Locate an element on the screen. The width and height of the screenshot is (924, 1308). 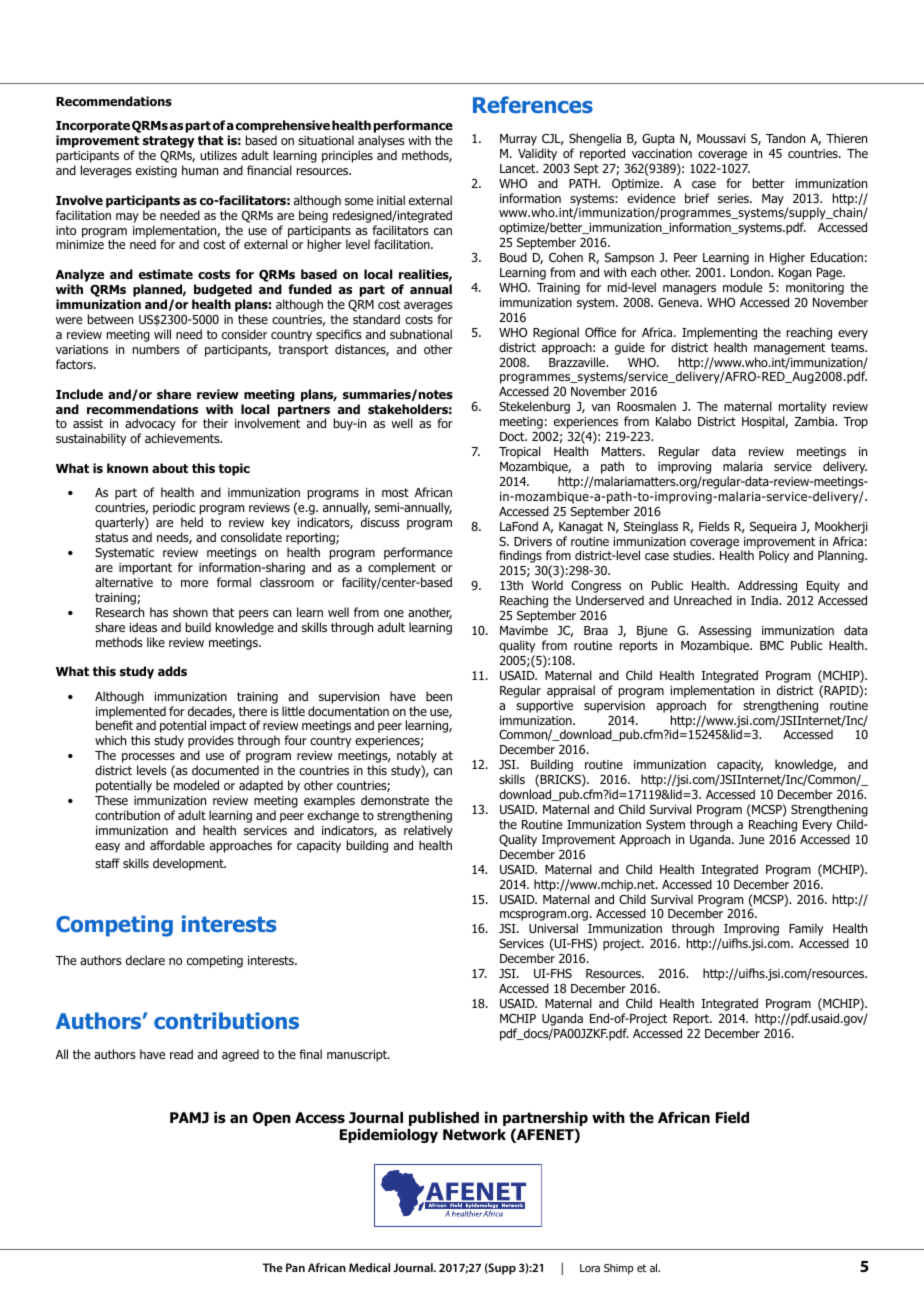
Family is located at coordinates (806, 929).
